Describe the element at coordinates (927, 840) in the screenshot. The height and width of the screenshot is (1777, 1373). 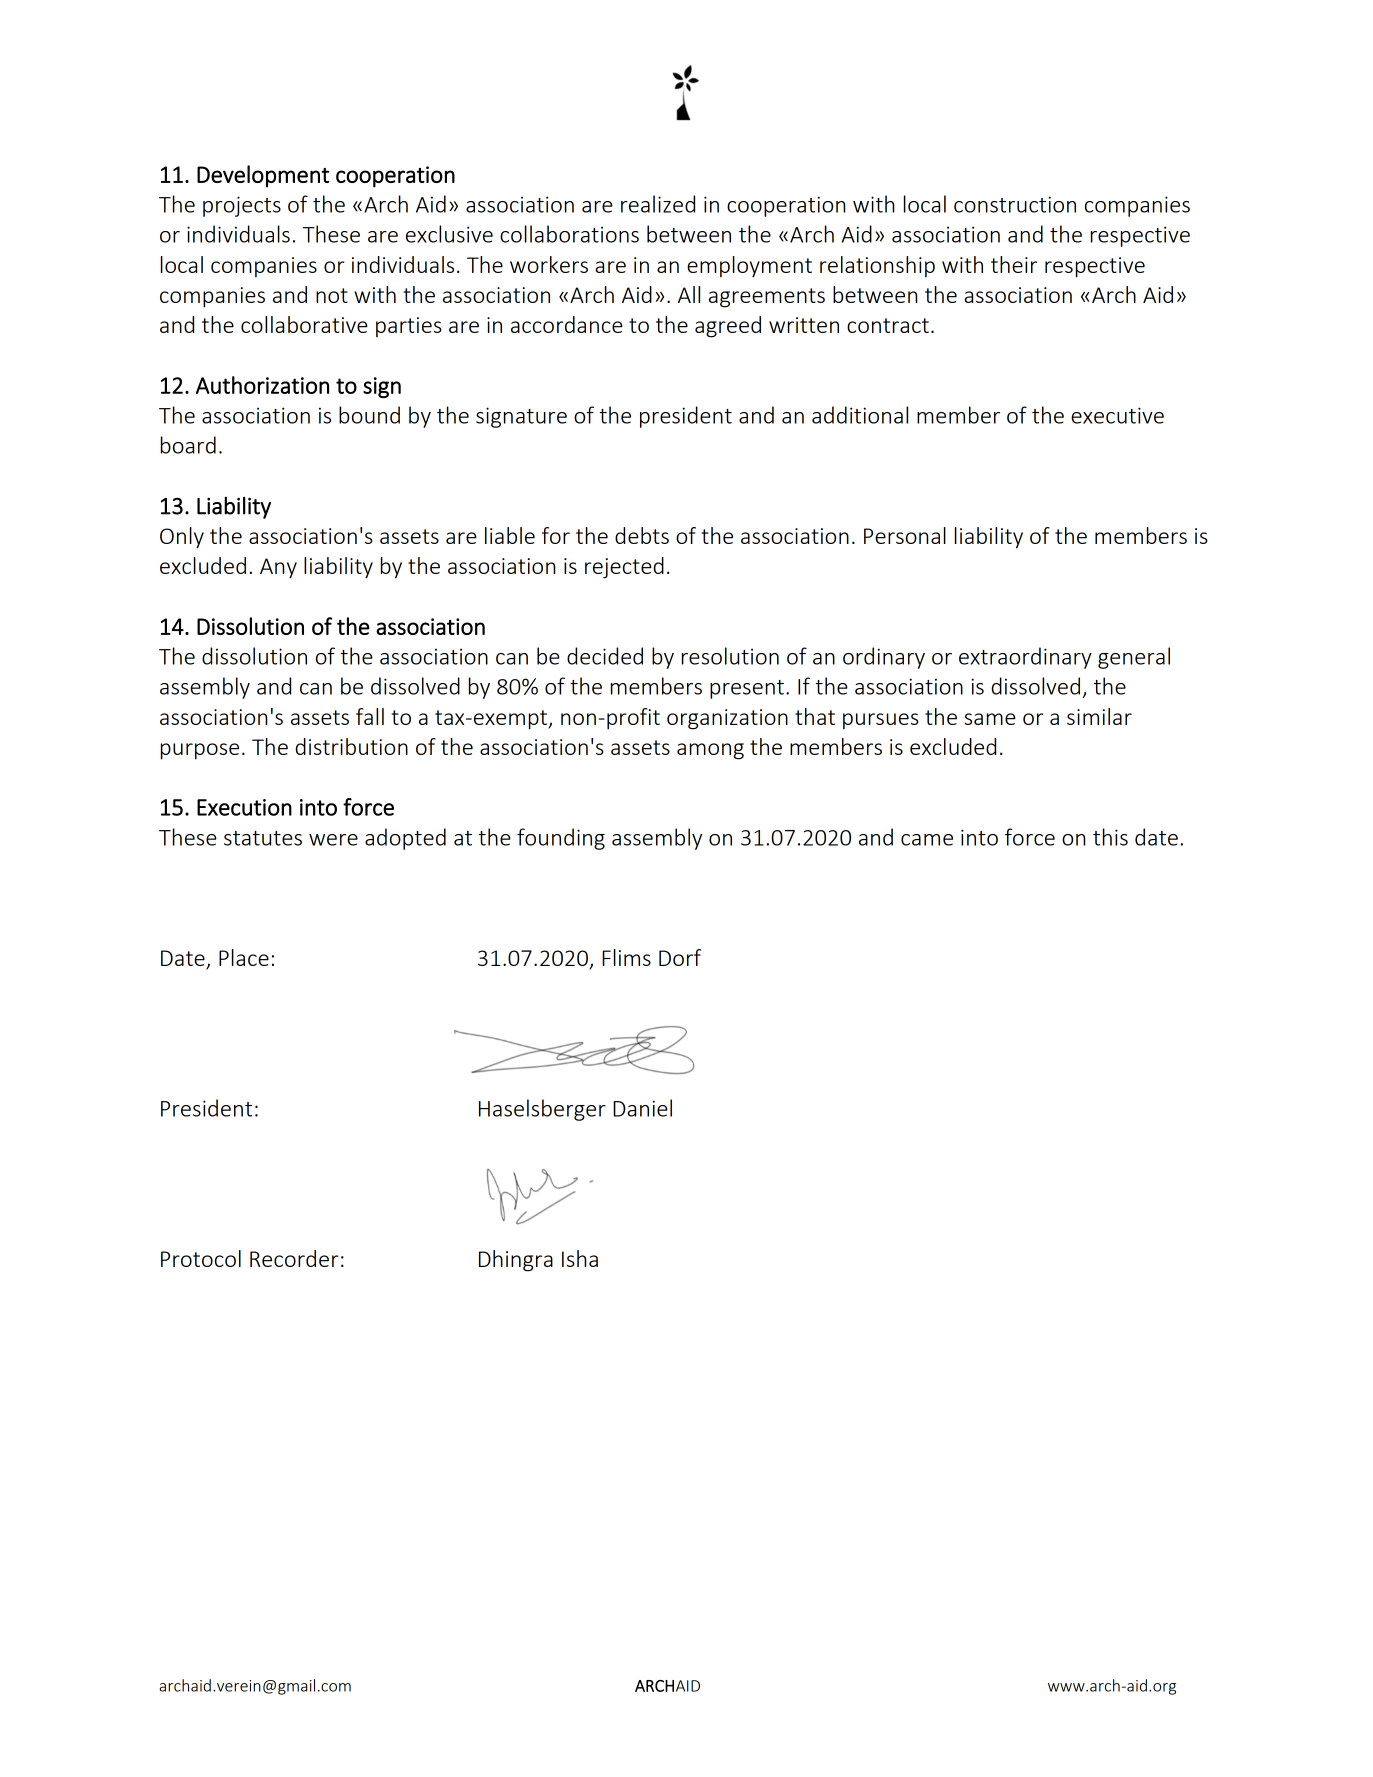
I see `came` at that location.
